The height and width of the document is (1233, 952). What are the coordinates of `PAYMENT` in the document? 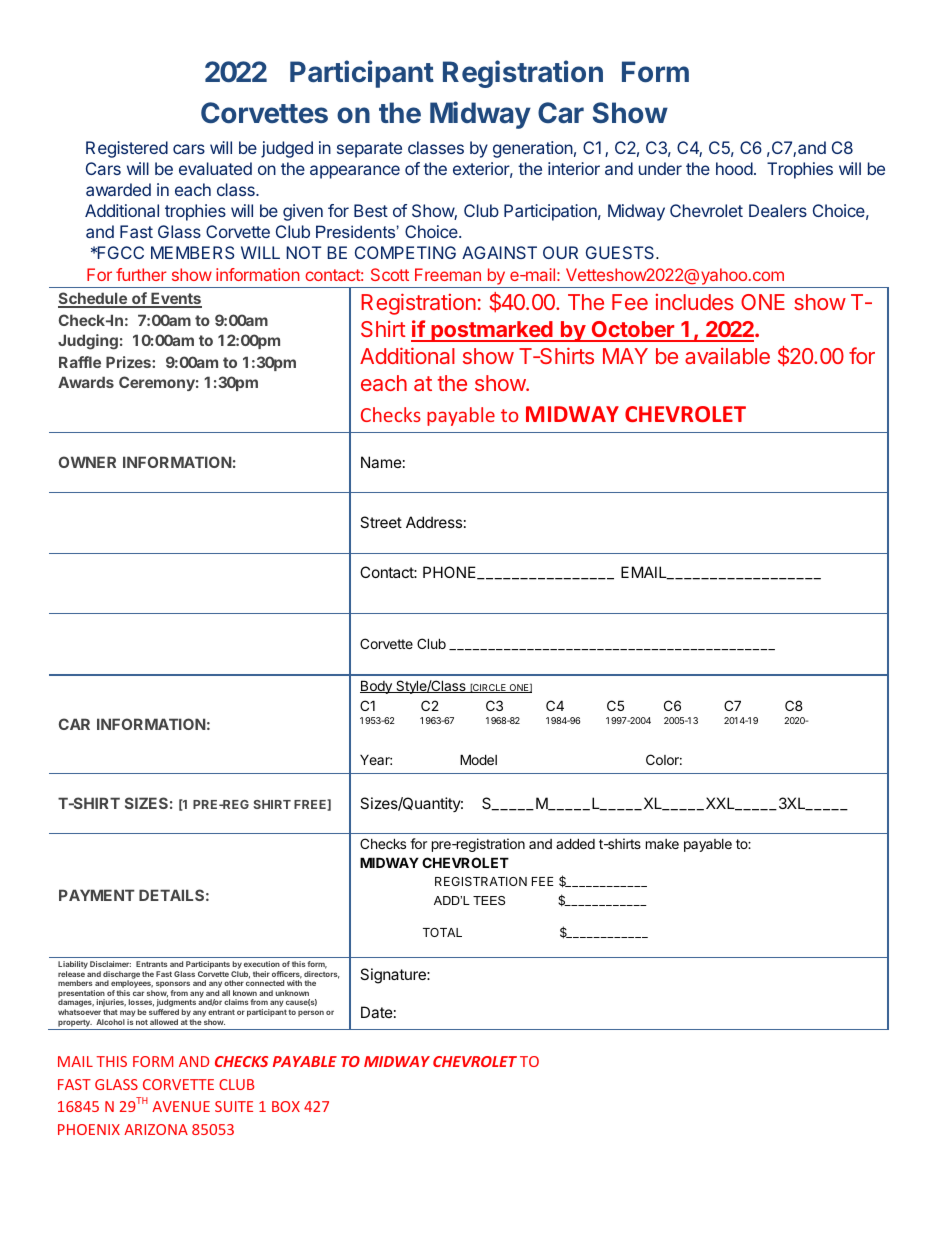 It's located at (97, 895).
